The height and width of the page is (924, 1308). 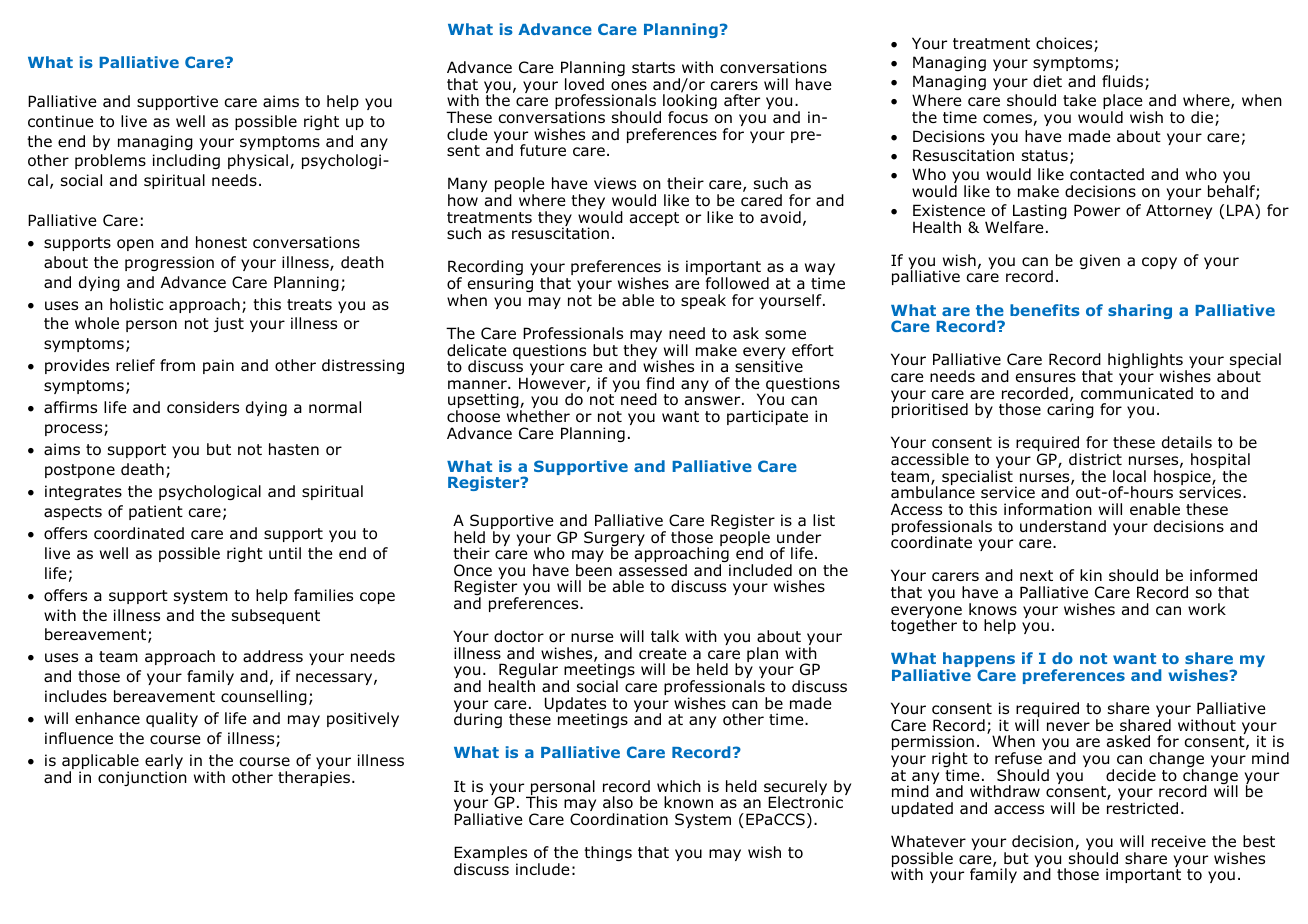 What do you see at coordinates (142, 778) in the page?
I see `conjunction` at bounding box center [142, 778].
